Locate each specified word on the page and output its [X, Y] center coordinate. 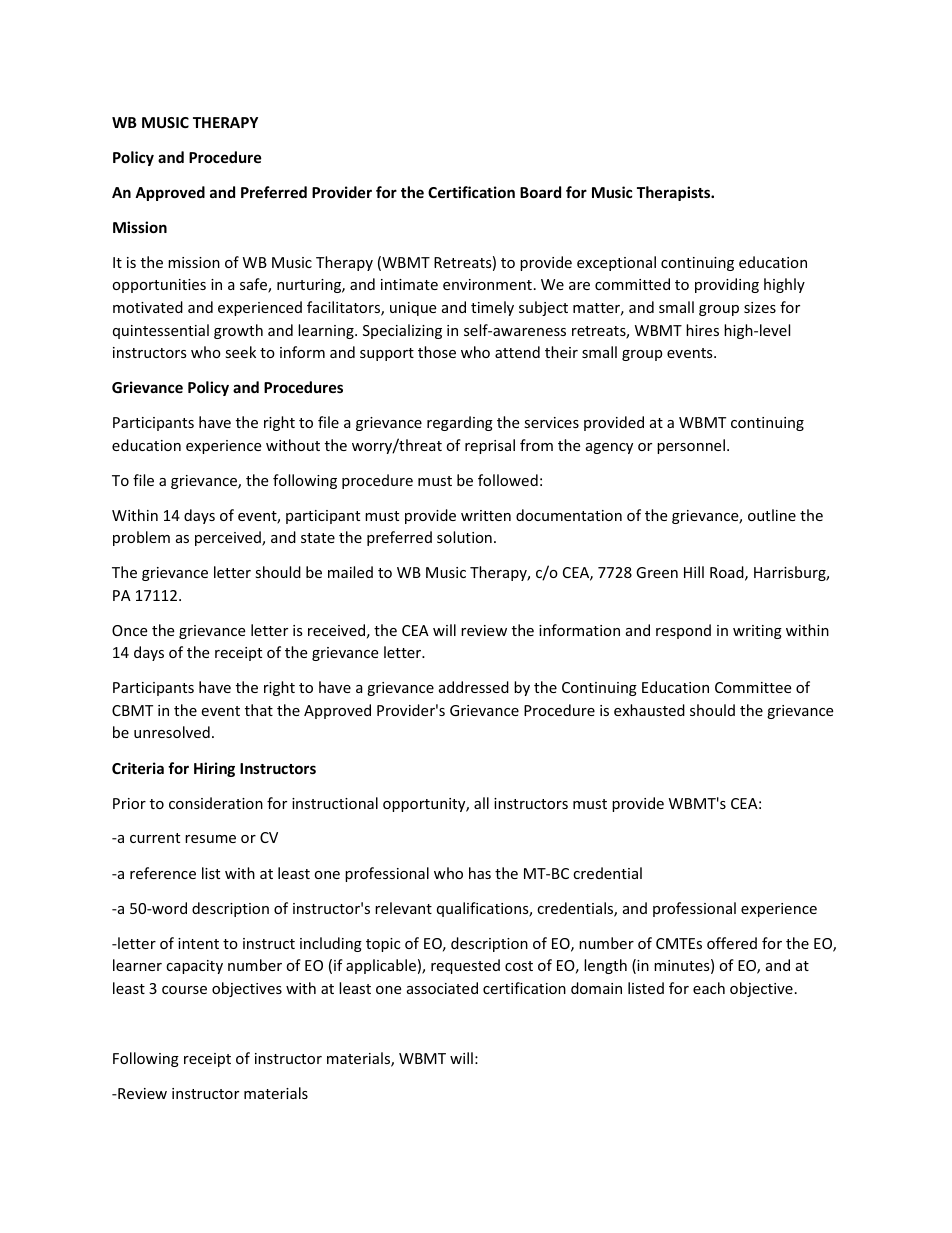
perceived [229, 538]
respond [683, 631]
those [437, 352]
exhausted [649, 710]
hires [702, 330]
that [259, 710]
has [480, 873]
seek [240, 352]
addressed [474, 687]
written [486, 515]
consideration [216, 803]
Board [540, 192]
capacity [194, 967]
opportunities [159, 286]
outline [772, 515]
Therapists [675, 193]
